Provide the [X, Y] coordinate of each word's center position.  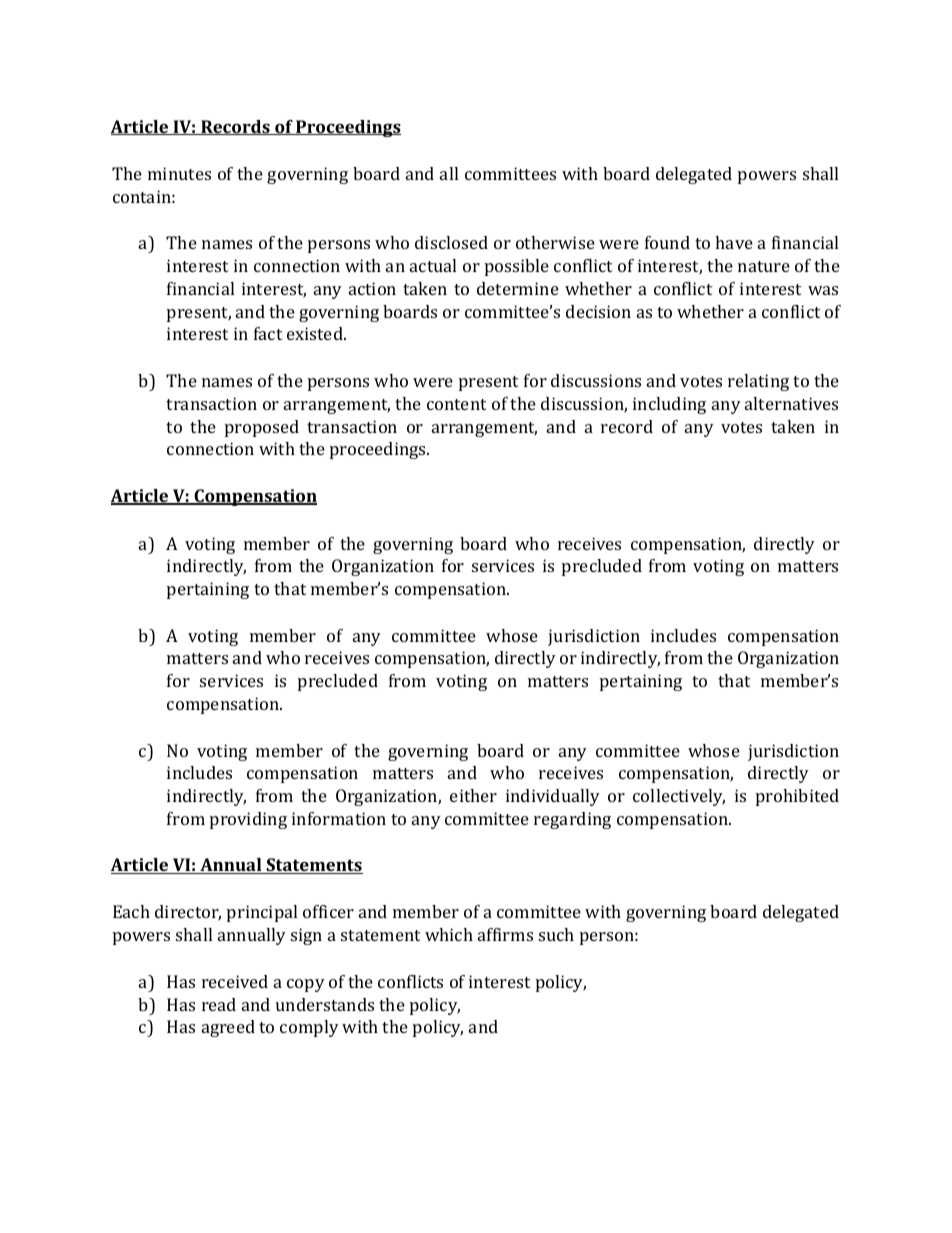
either [473, 795]
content [456, 404]
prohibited [797, 797]
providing [248, 820]
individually [553, 797]
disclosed [451, 242]
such [556, 934]
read [219, 1004]
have [734, 242]
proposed [262, 428]
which [449, 934]
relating [758, 382]
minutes [179, 173]
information [339, 818]
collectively [679, 797]
